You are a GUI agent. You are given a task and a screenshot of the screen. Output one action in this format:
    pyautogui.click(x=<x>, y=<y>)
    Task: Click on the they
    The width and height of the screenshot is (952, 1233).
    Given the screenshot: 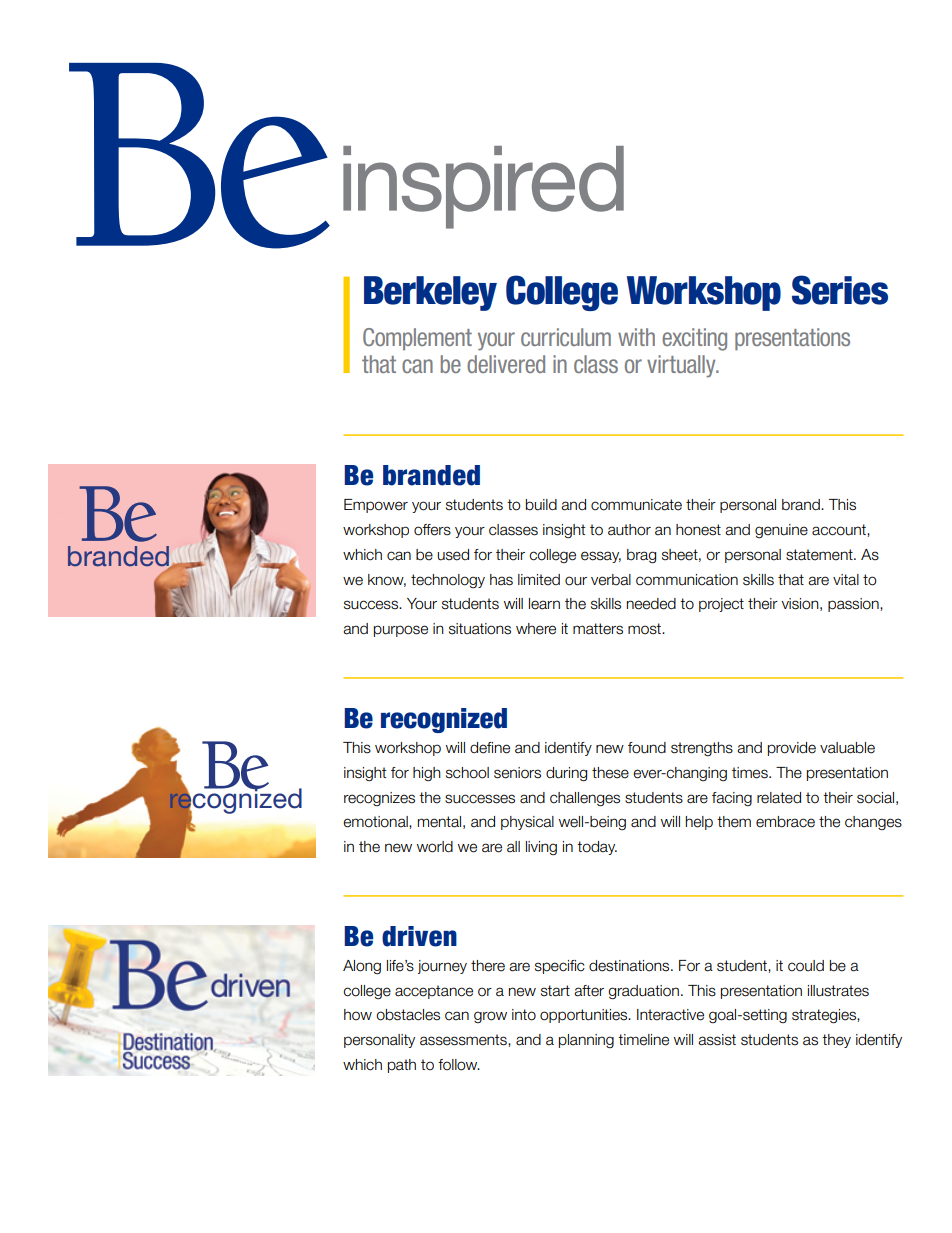 What is the action you would take?
    pyautogui.click(x=836, y=1041)
